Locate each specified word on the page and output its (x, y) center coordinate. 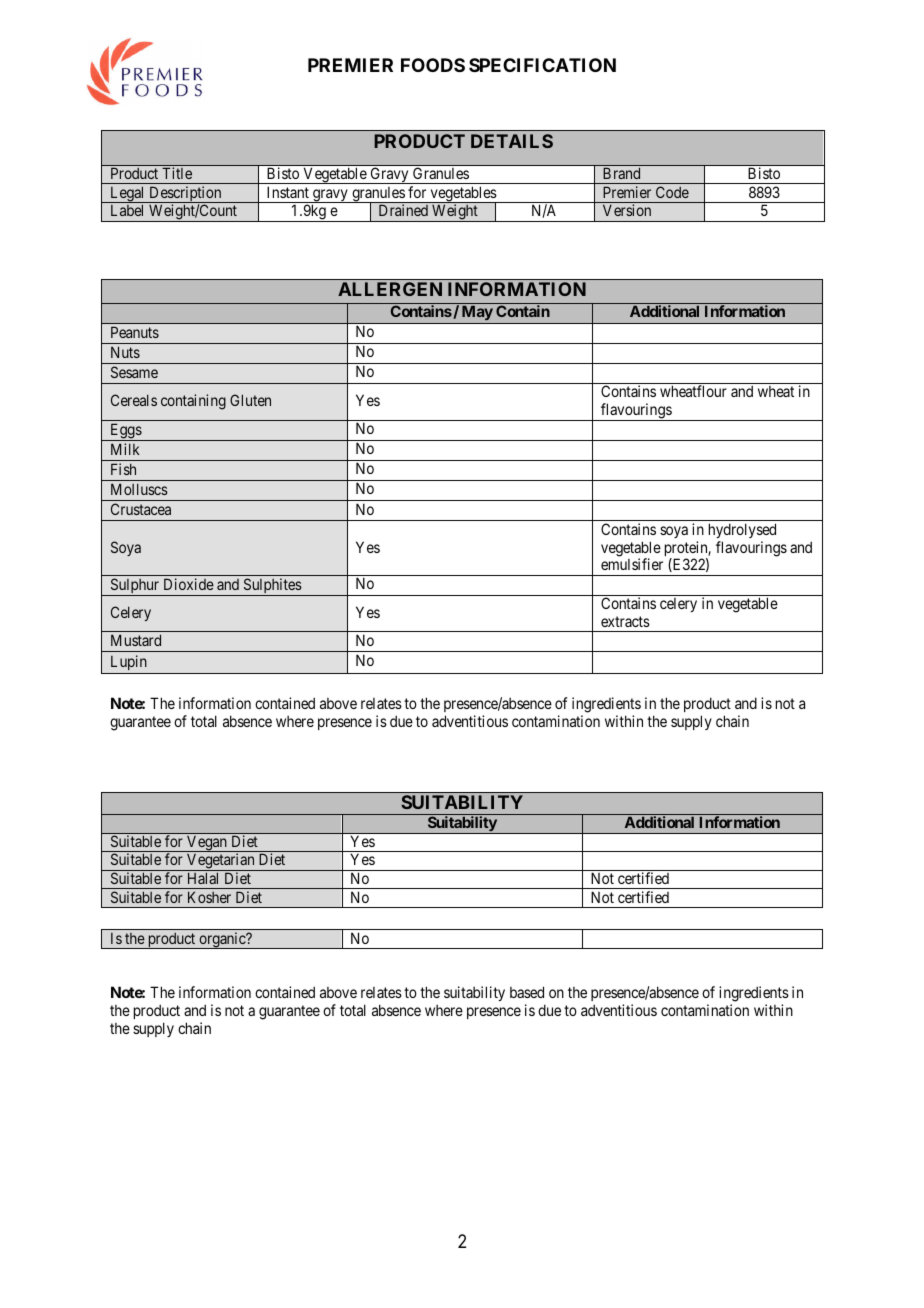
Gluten (250, 400)
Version (627, 210)
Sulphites (272, 587)
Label (127, 210)
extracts (625, 621)
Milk (125, 449)
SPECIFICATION (542, 65)
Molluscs (139, 489)
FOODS (433, 65)
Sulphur (135, 587)
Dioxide (189, 584)
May (476, 314)
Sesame (134, 372)
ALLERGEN (390, 289)
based (527, 992)
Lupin (128, 664)
